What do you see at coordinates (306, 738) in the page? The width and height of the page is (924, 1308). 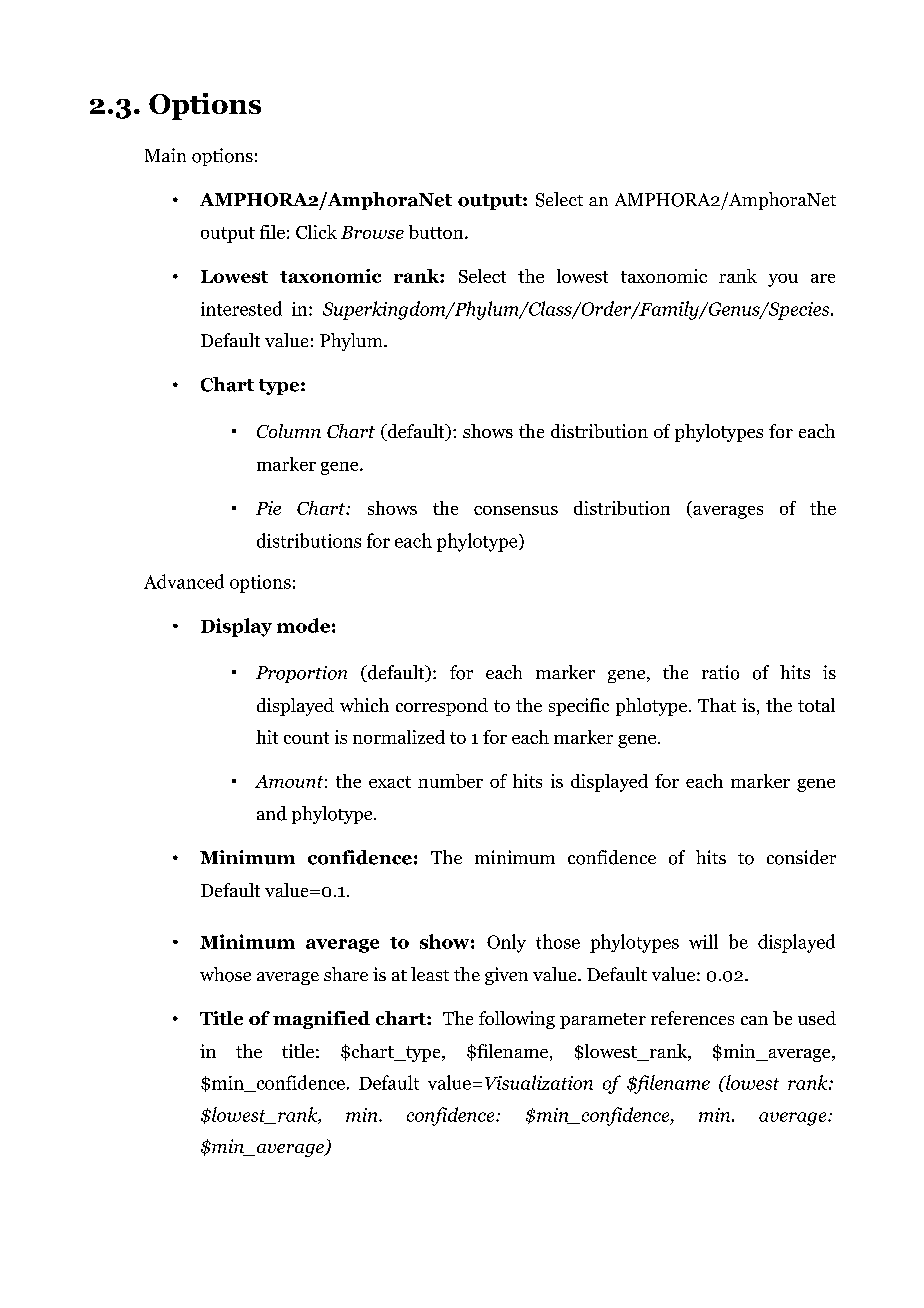 I see `count` at bounding box center [306, 738].
